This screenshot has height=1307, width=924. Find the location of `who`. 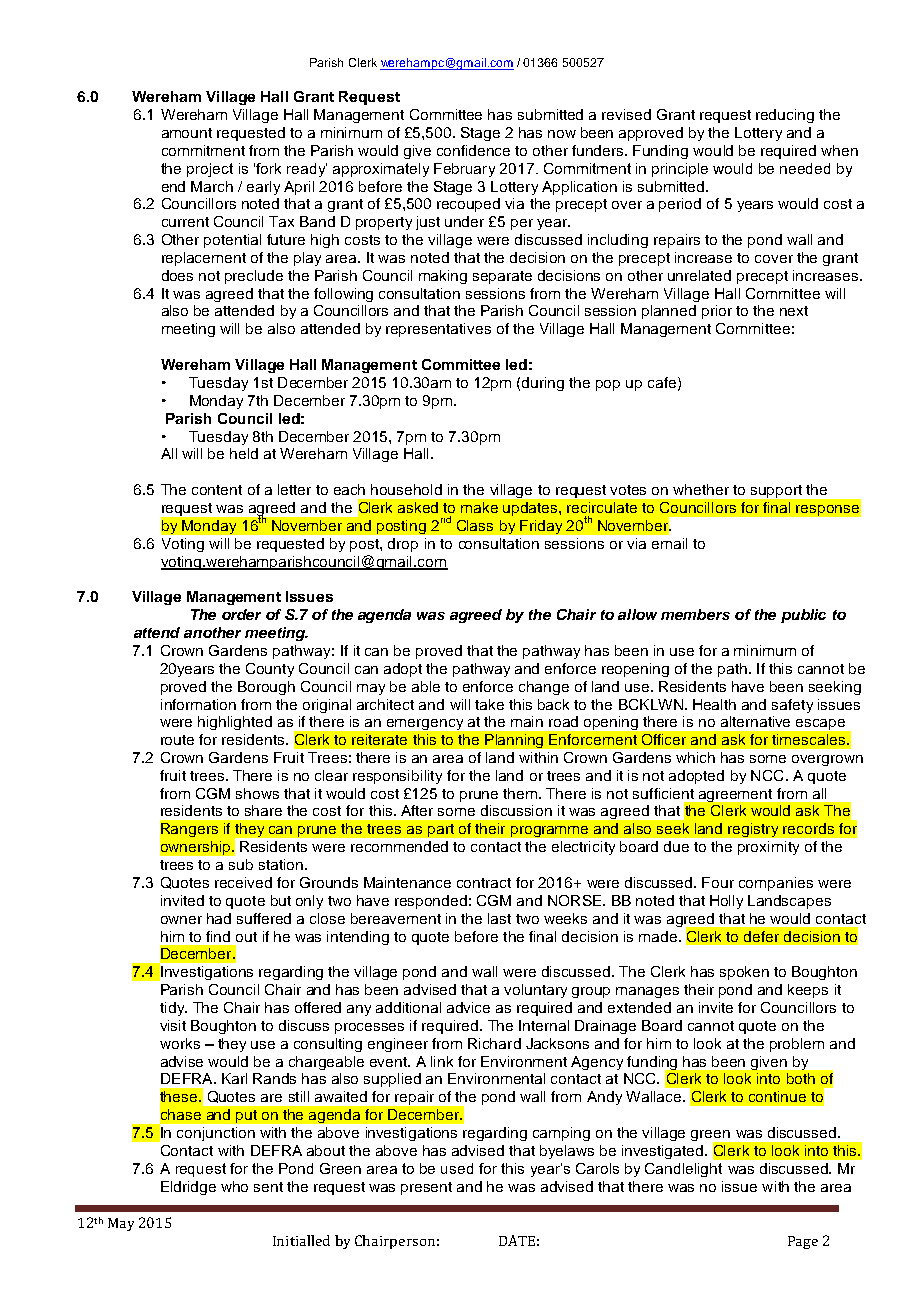

who is located at coordinates (234, 1186).
